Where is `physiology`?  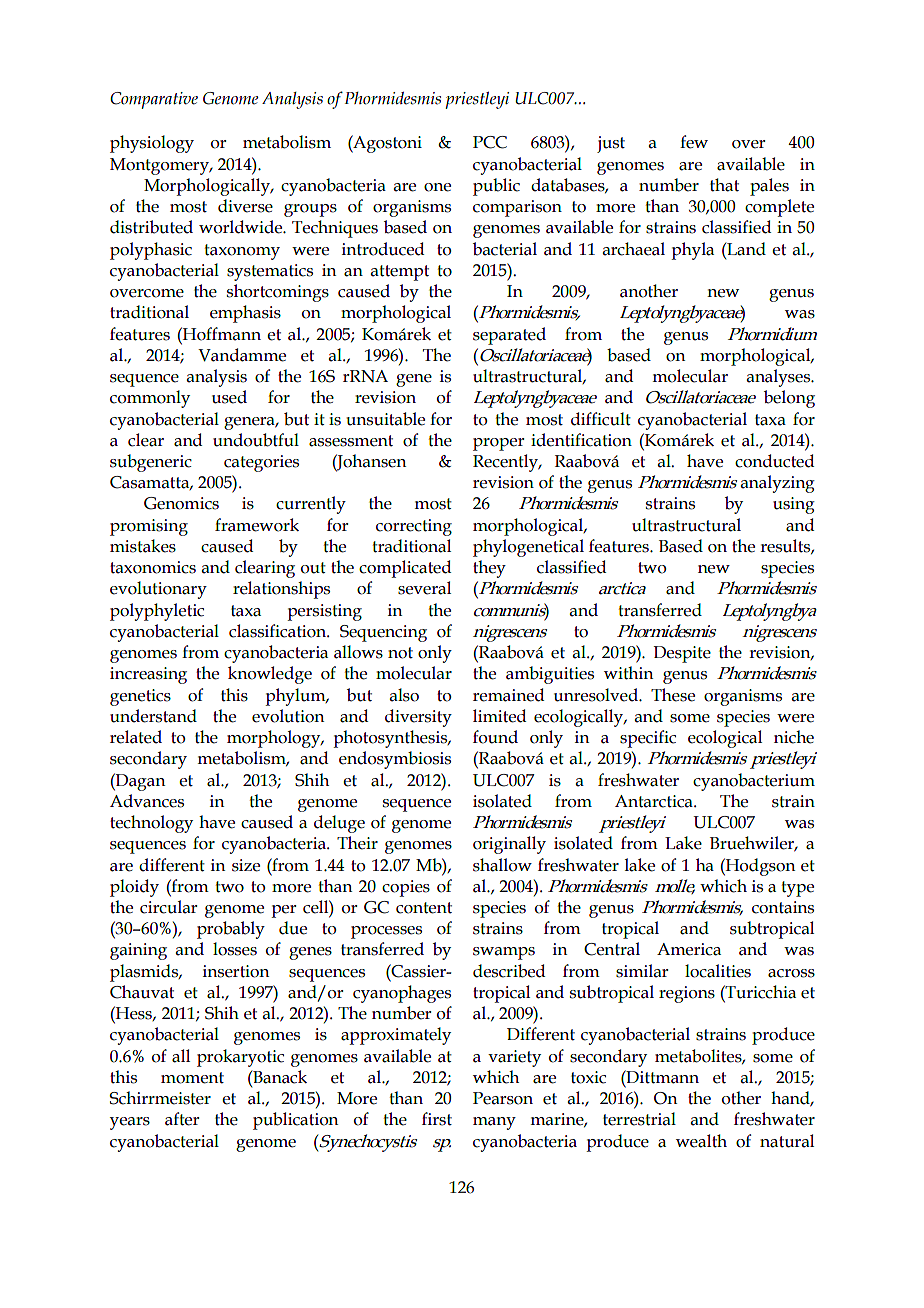
physiology is located at coordinates (152, 144).
